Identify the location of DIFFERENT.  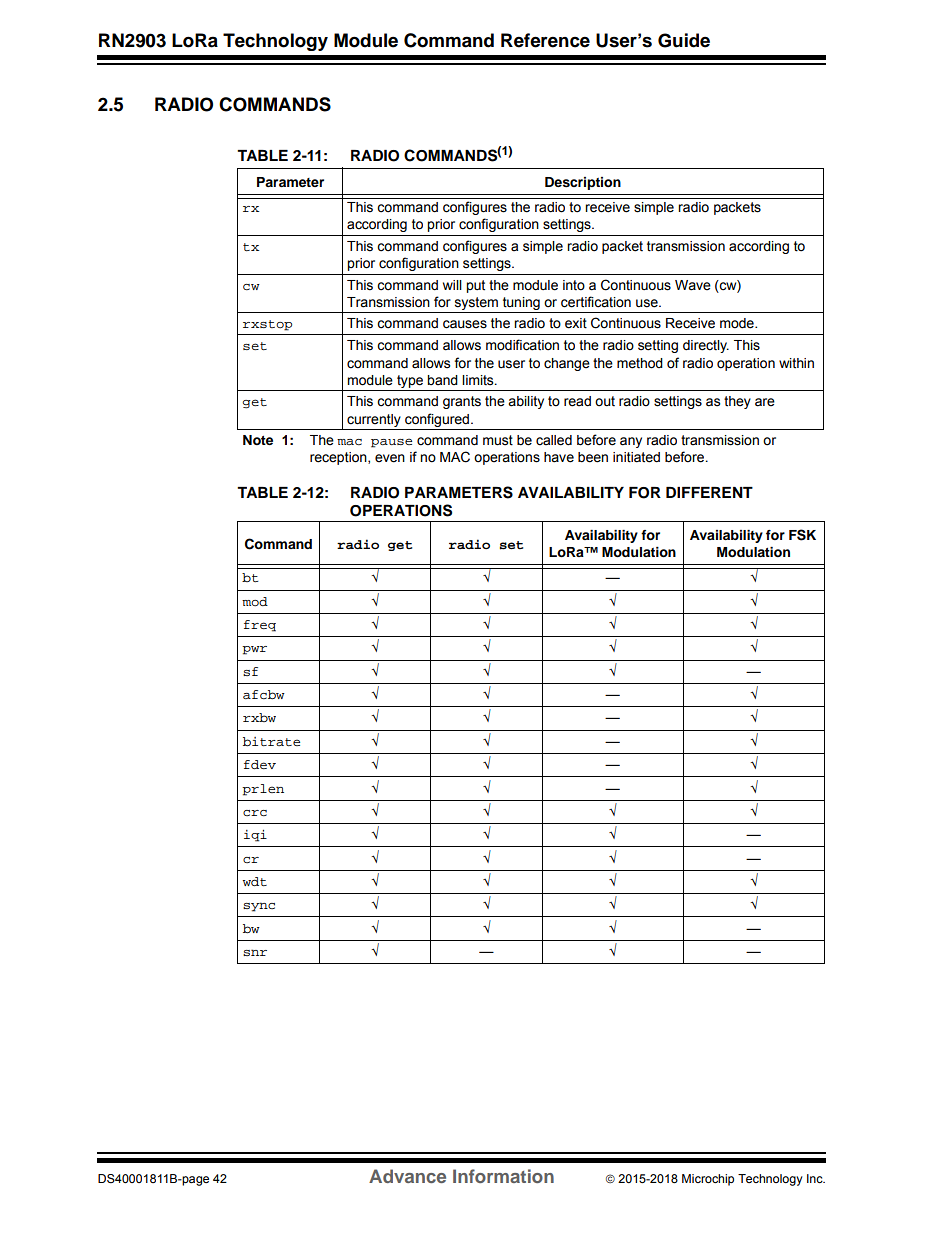
(709, 492).
